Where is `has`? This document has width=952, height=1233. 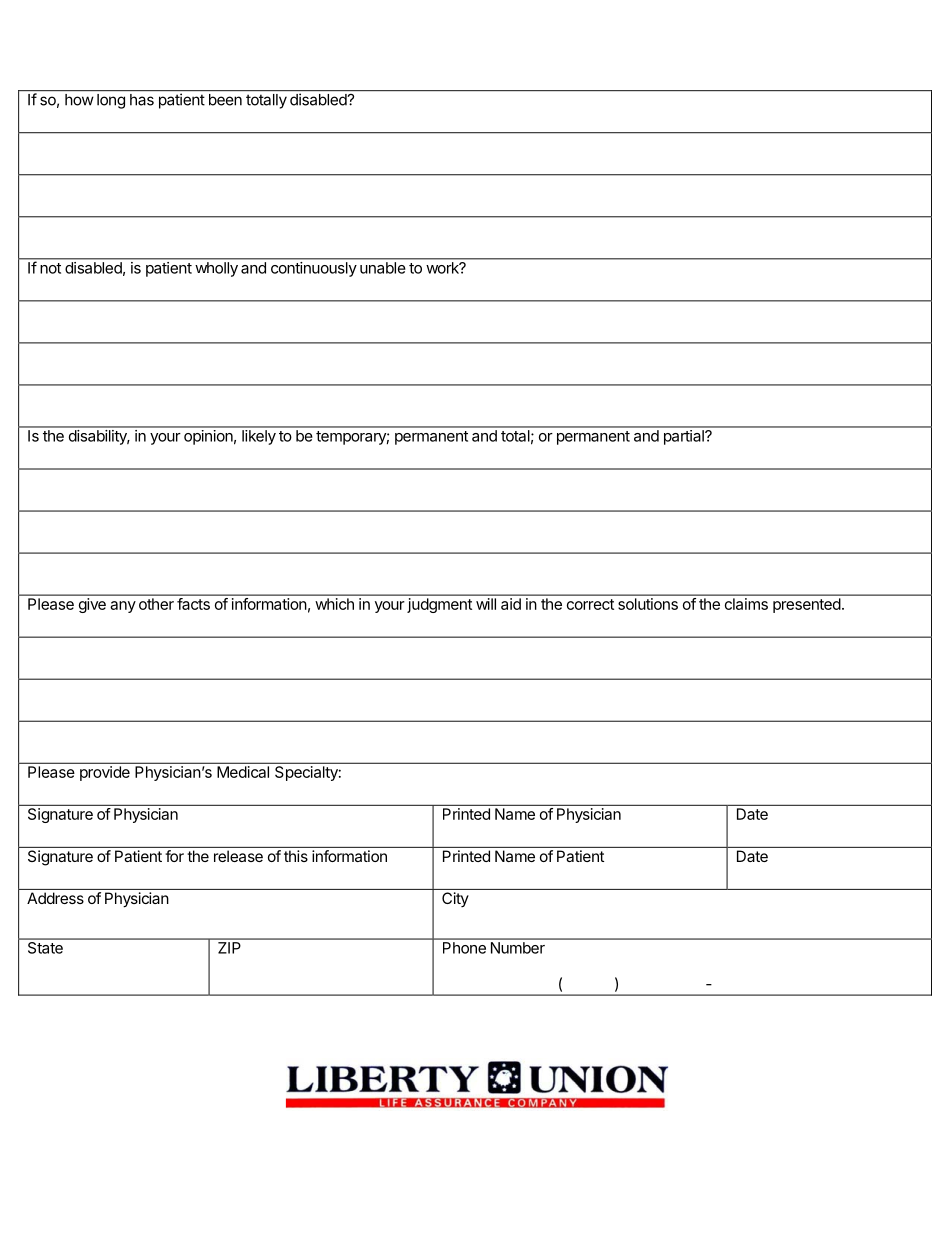
has is located at coordinates (142, 100).
